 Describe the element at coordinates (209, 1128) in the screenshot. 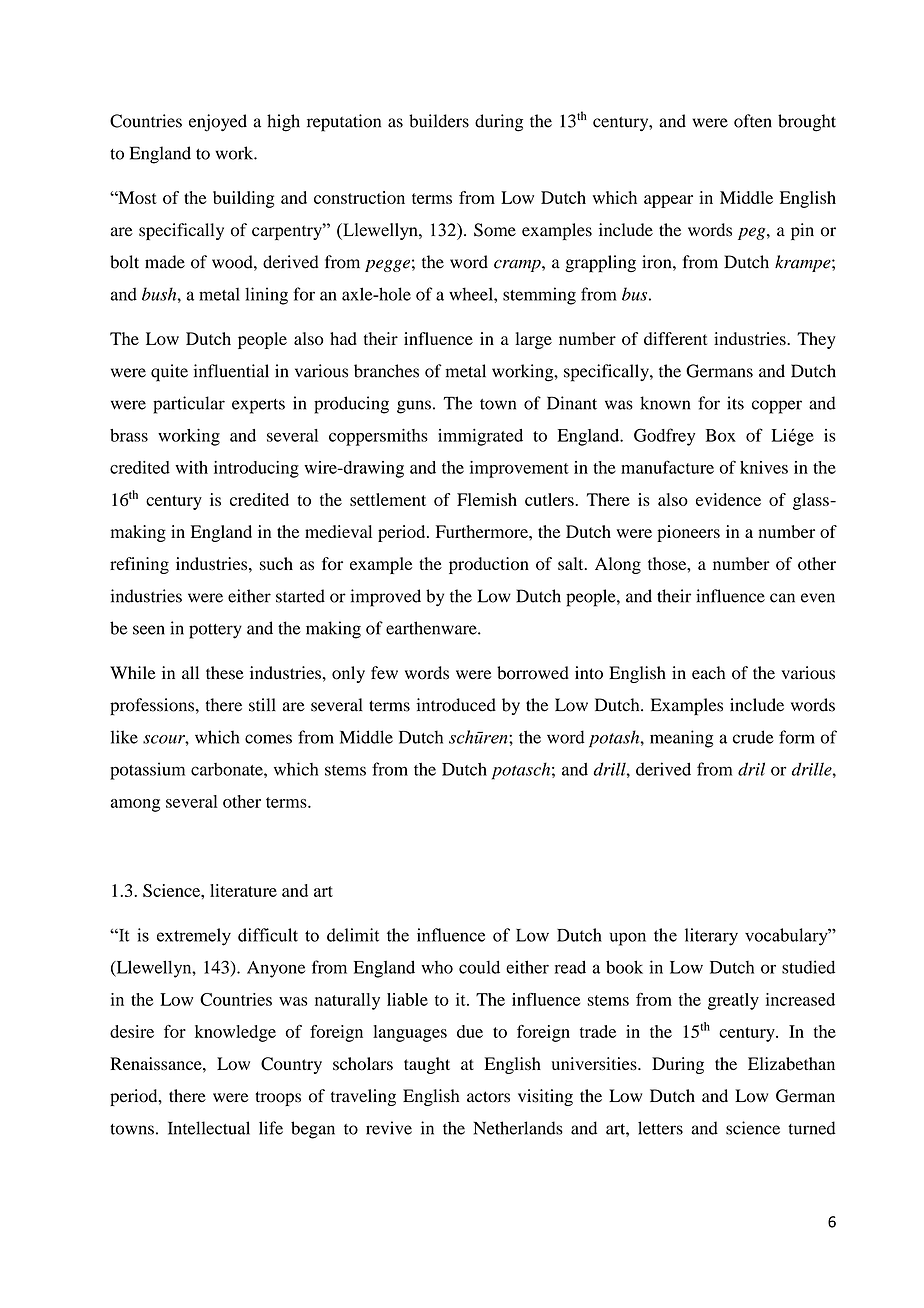

I see `Intellectual` at that location.
